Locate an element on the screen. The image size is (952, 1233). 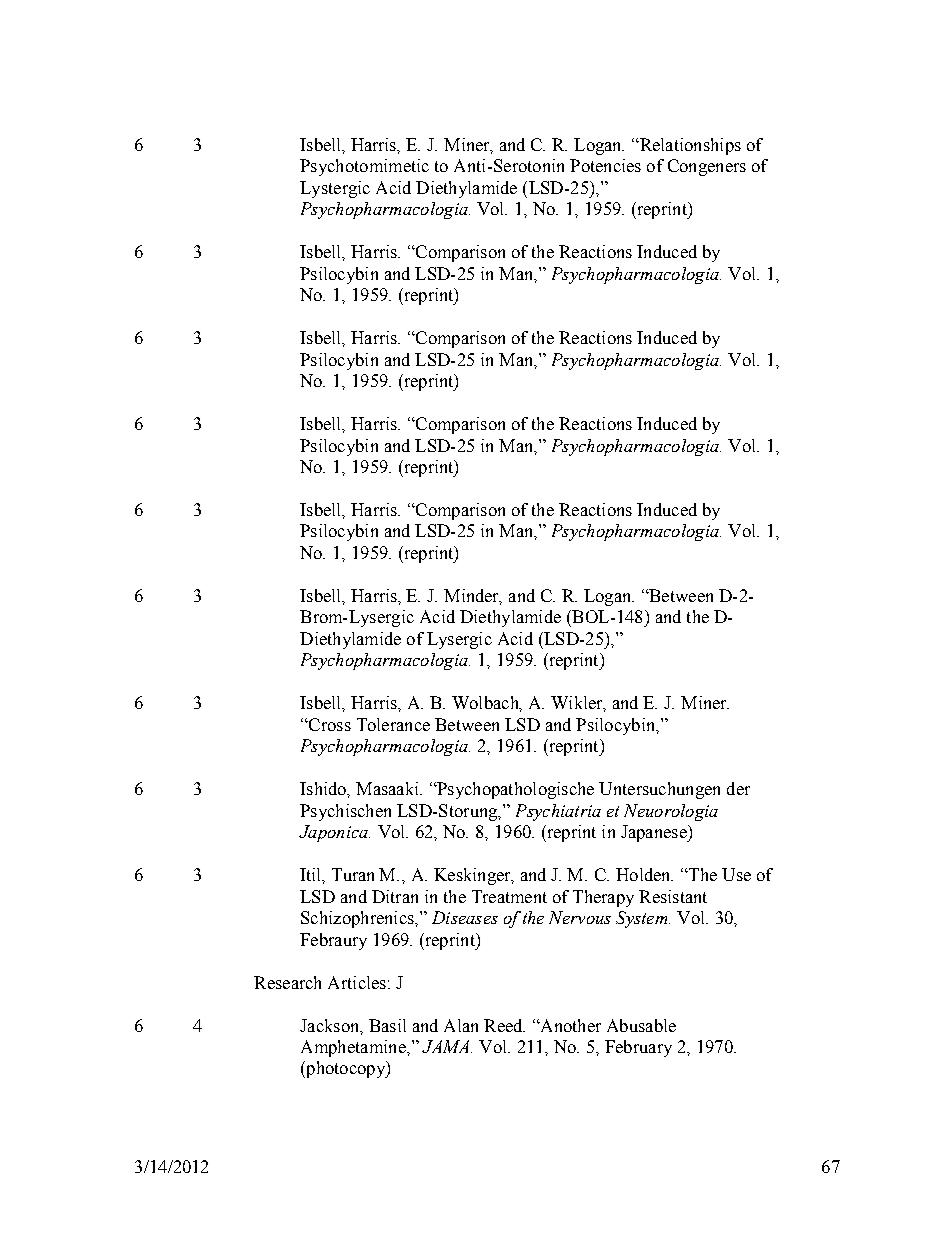
Masaaki is located at coordinates (388, 788).
